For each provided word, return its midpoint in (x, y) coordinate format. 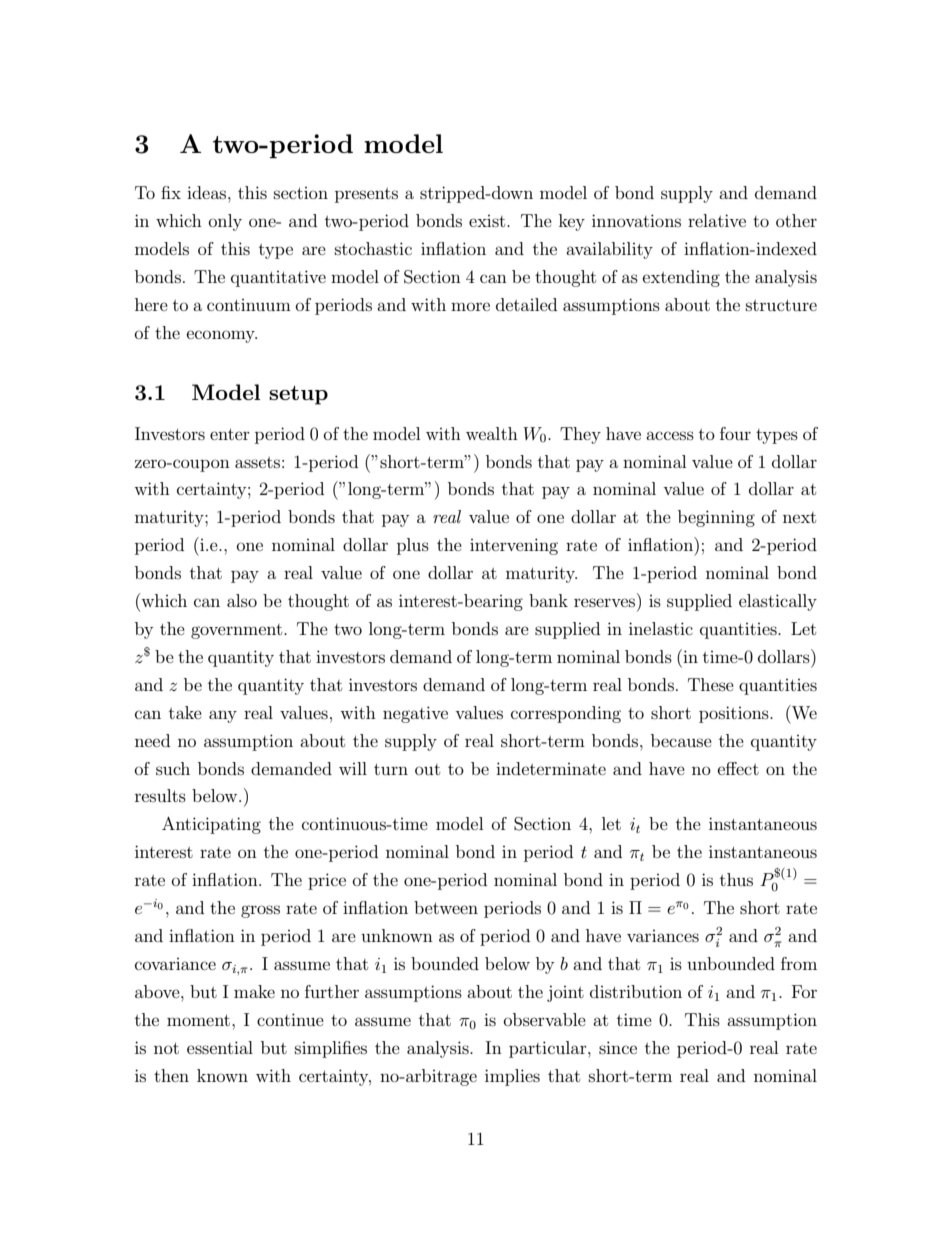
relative (717, 220)
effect (738, 768)
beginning (716, 518)
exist (488, 221)
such (173, 768)
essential (220, 1047)
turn (391, 769)
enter (230, 434)
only (225, 222)
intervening (514, 546)
